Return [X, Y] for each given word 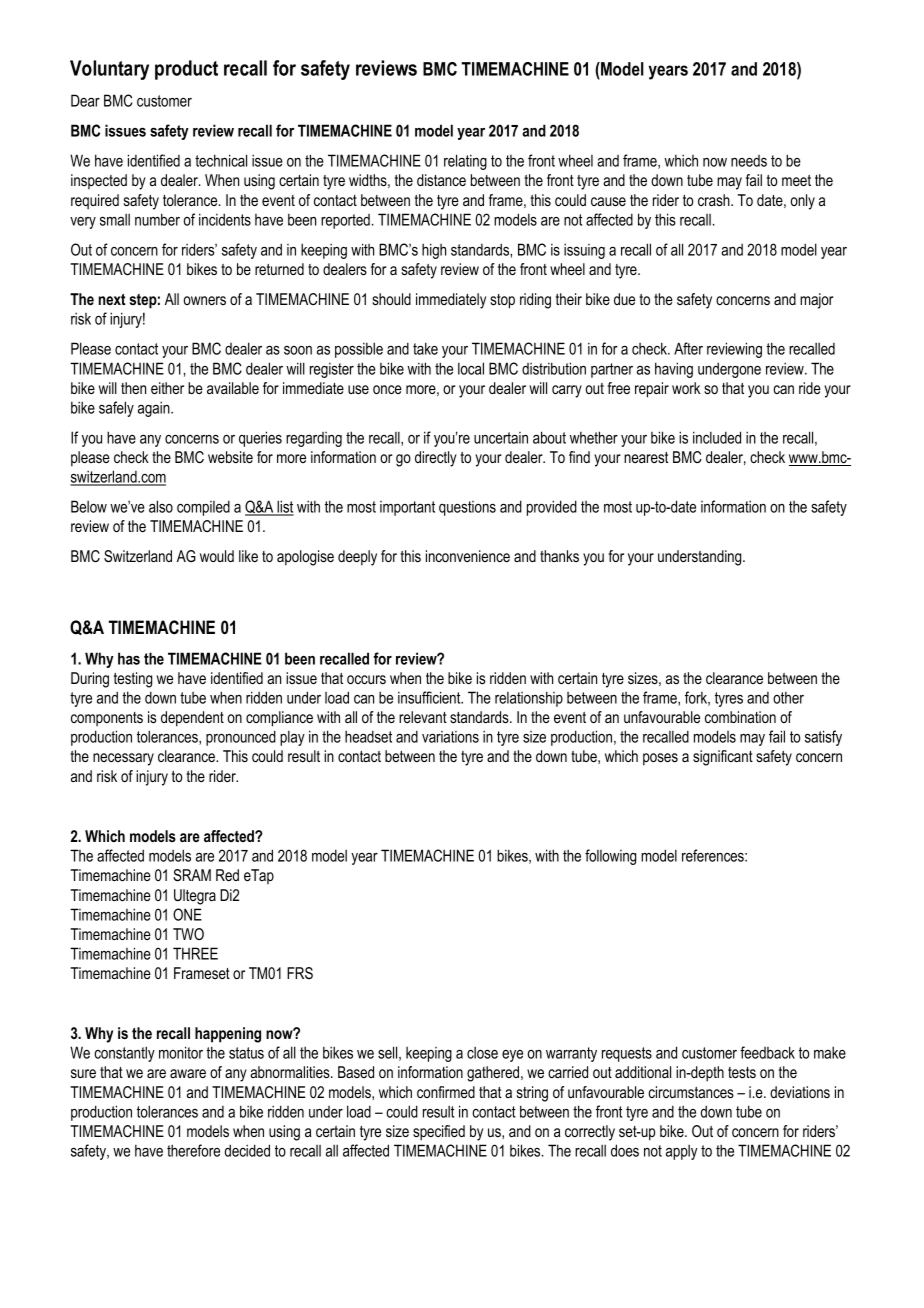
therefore [193, 1150]
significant [723, 758]
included [717, 437]
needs [749, 161]
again [155, 409]
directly [436, 459]
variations [450, 737]
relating [465, 162]
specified [439, 1133]
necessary [123, 759]
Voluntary [109, 70]
